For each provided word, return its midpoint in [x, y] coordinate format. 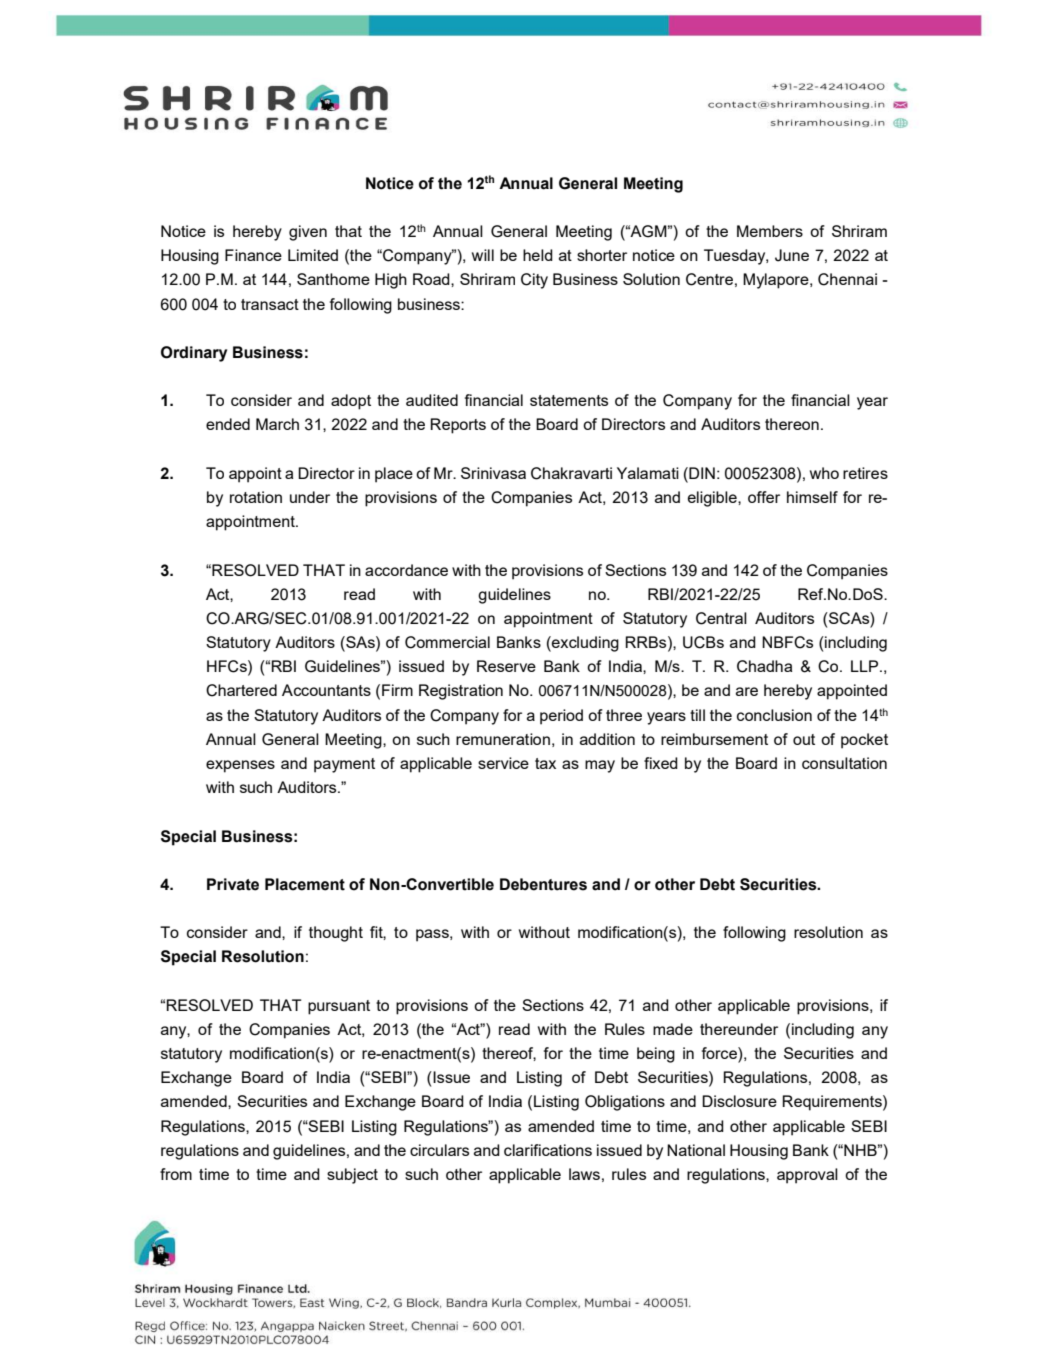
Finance [253, 255]
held [538, 255]
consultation [844, 763]
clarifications [548, 1150]
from [176, 1174]
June [792, 255]
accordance [406, 570]
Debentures [543, 884]
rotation [256, 497]
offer [764, 497]
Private [233, 884]
